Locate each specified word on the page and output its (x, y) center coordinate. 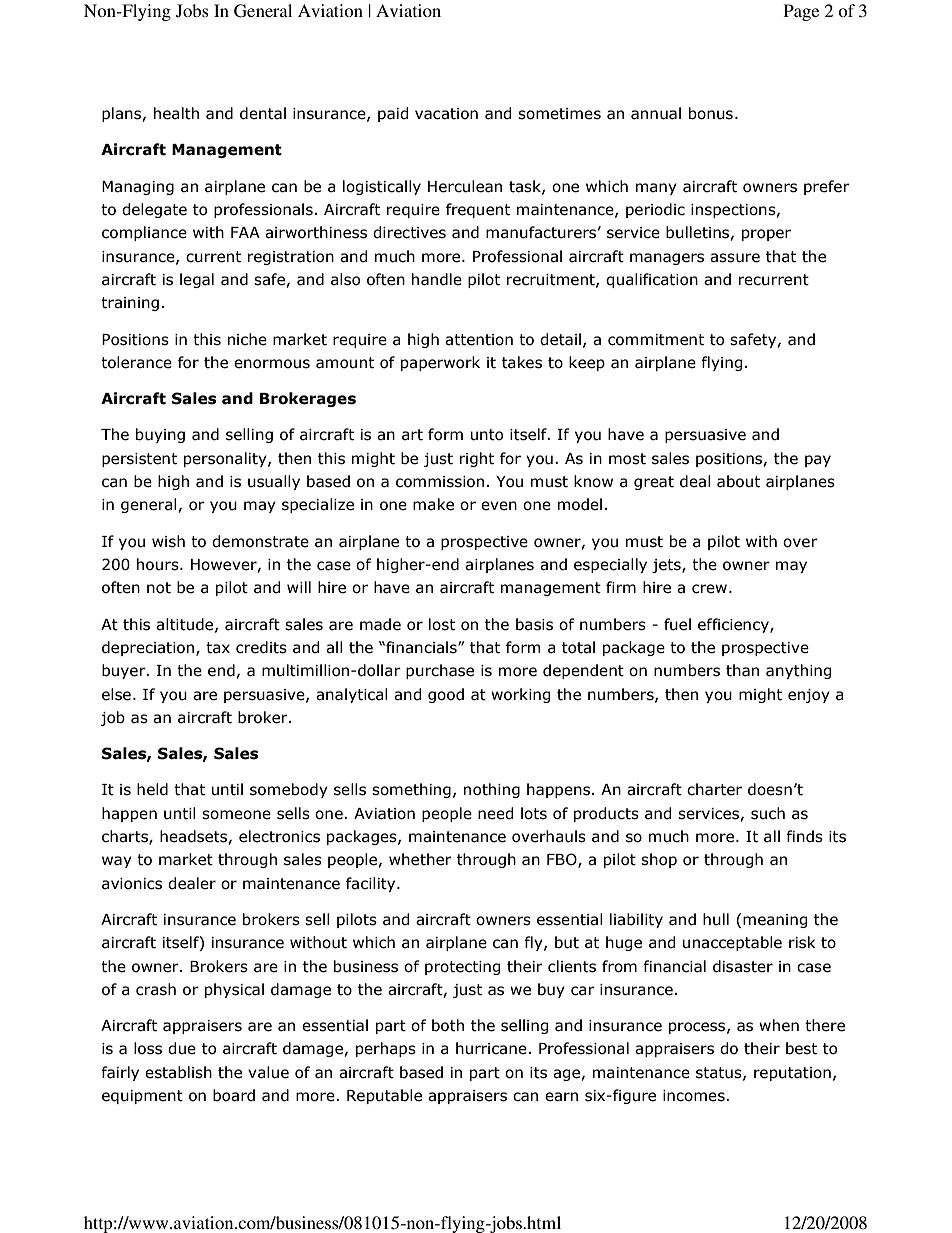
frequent (478, 210)
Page (801, 12)
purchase (440, 671)
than (742, 670)
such (768, 813)
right (477, 459)
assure (735, 258)
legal (197, 280)
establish (178, 1072)
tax (218, 648)
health (176, 113)
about (738, 481)
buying (160, 435)
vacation (446, 114)
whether (420, 859)
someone (236, 815)
